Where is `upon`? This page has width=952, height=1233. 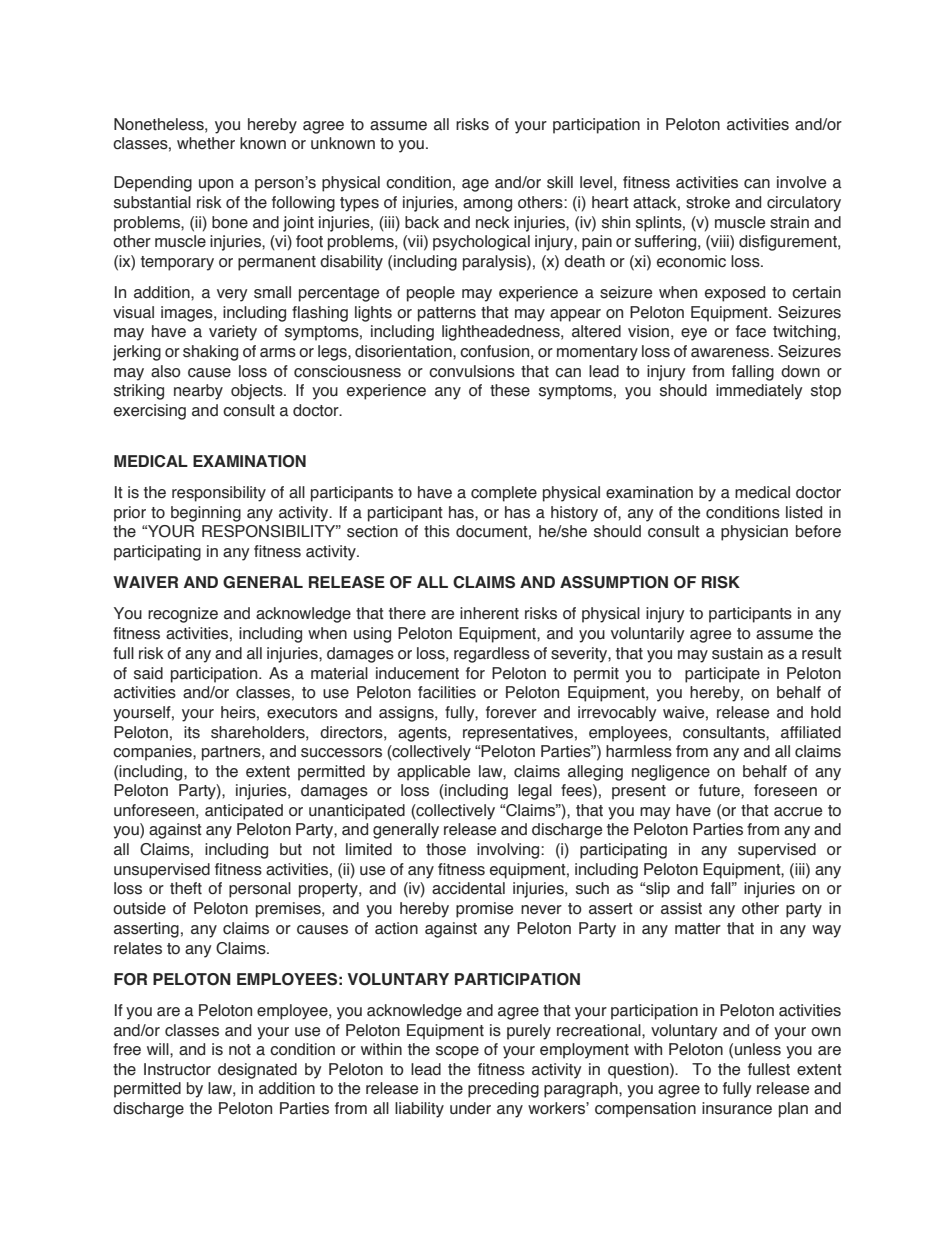
upon is located at coordinates (216, 185).
